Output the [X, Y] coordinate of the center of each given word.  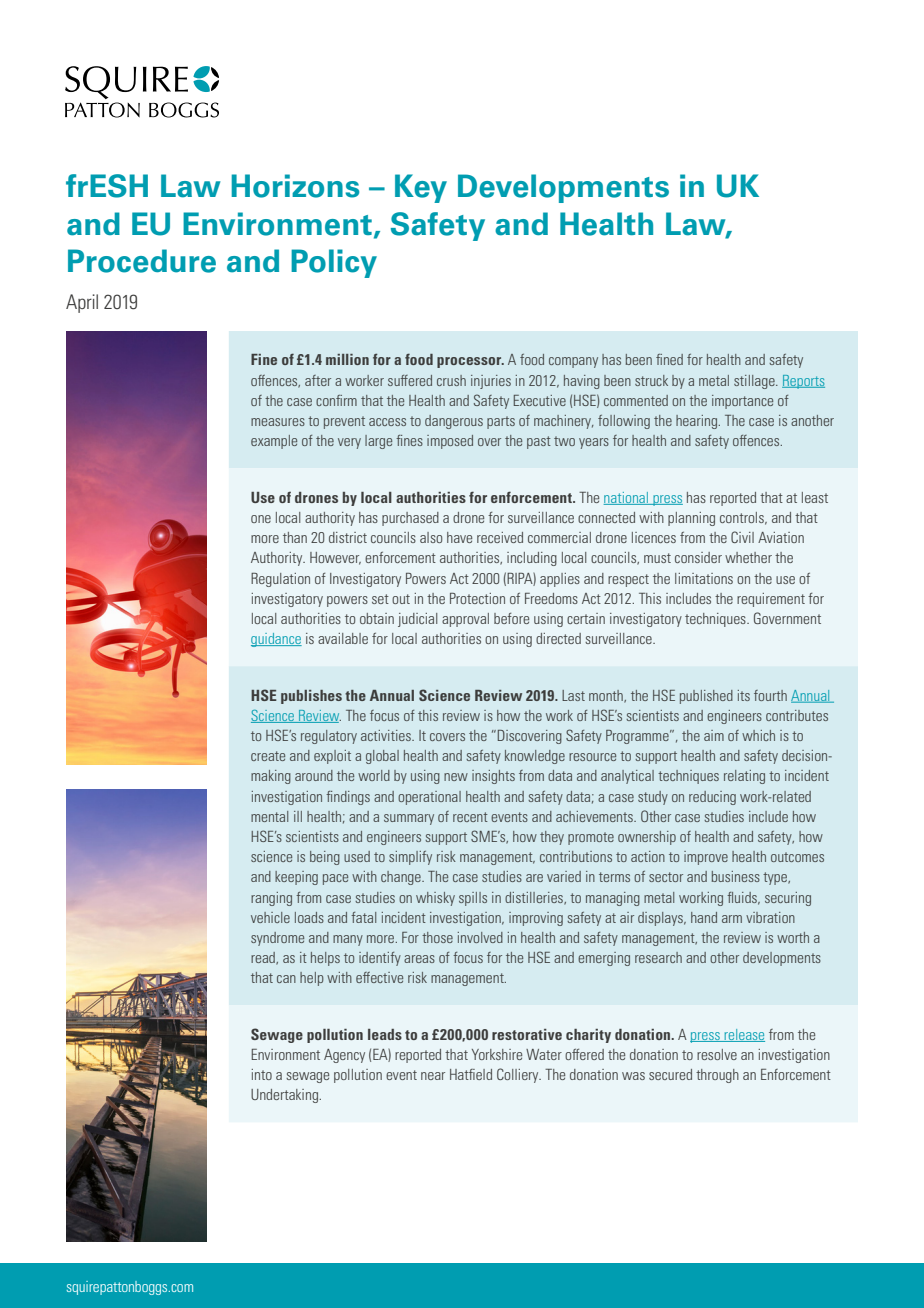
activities [387, 735]
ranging [271, 899]
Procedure [142, 261]
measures [278, 422]
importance [742, 402]
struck [651, 380]
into [262, 1074]
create [268, 756]
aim [714, 735]
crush [451, 380]
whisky [435, 899]
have [459, 537]
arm [732, 919]
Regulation [280, 580]
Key [421, 188]
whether [748, 557]
